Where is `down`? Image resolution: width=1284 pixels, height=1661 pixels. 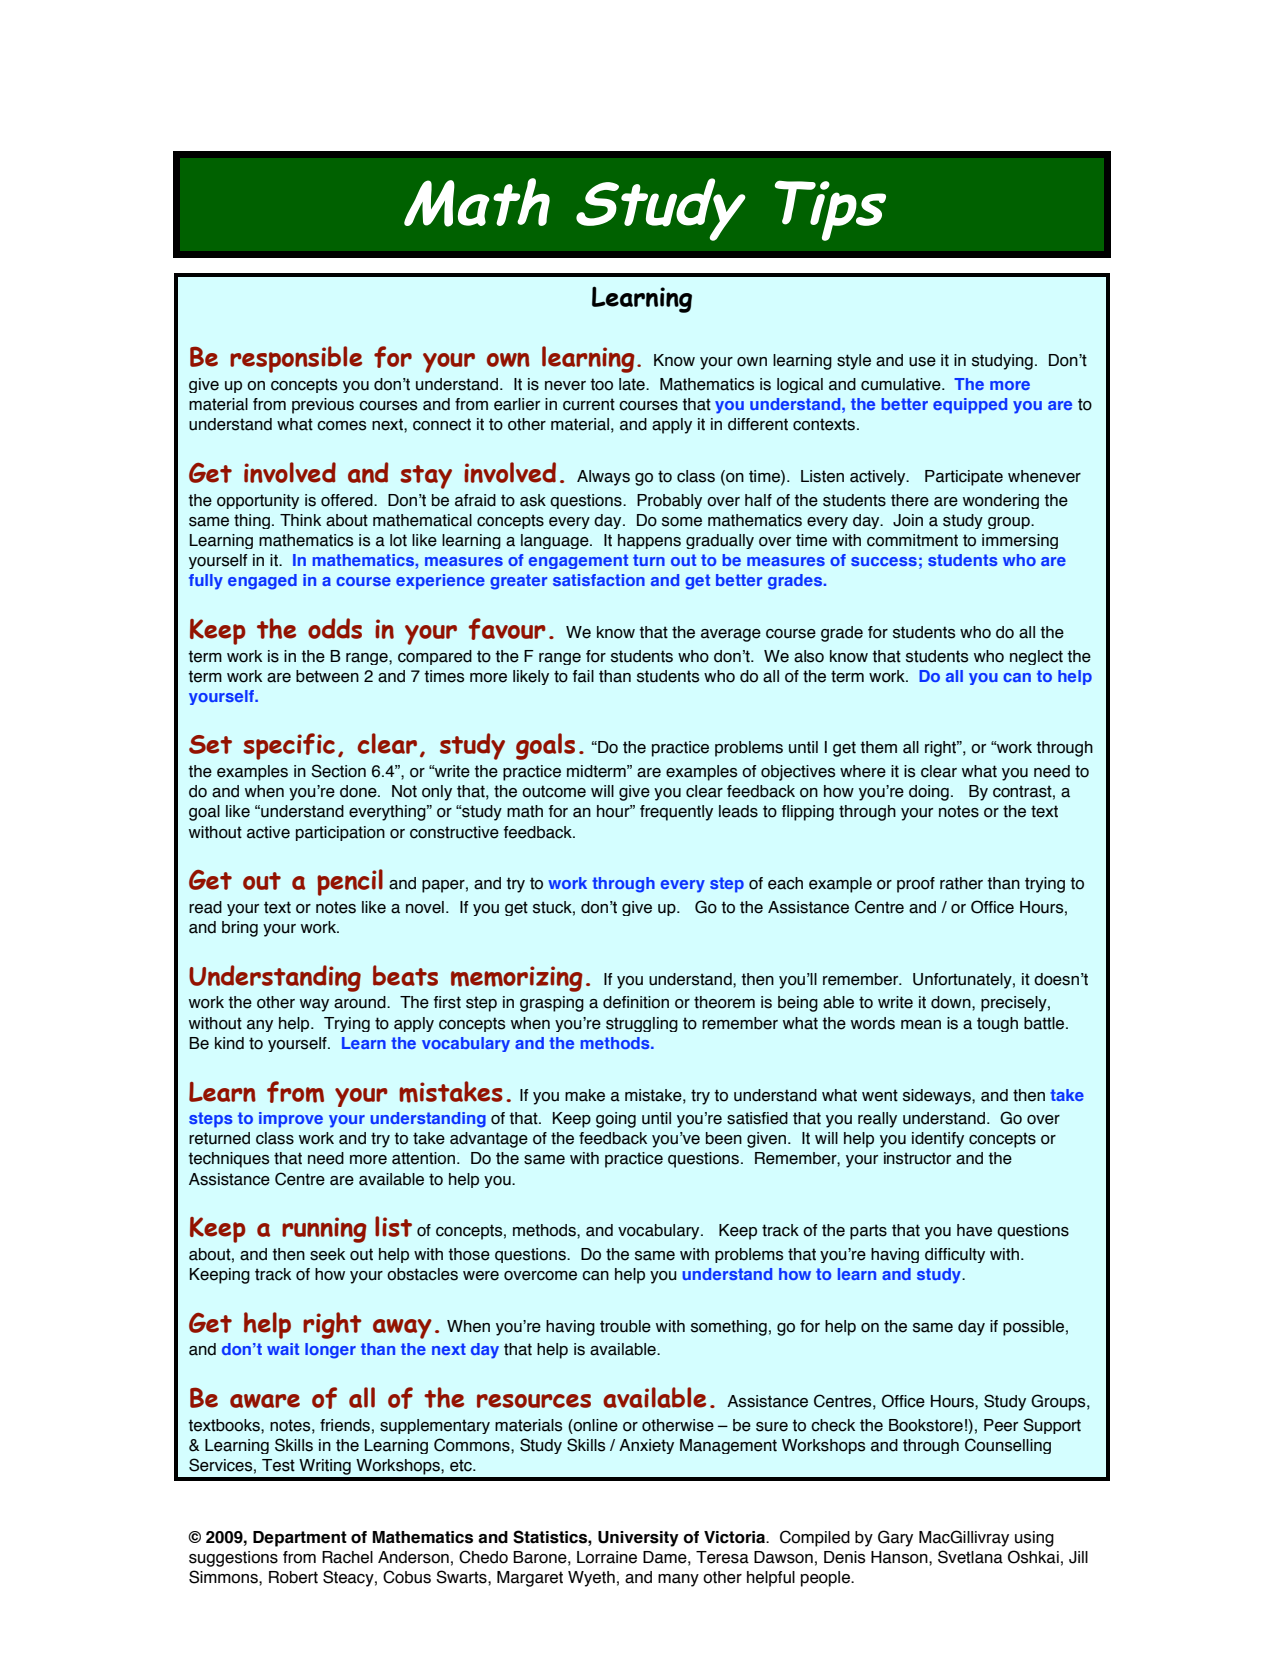 down is located at coordinates (952, 1002).
